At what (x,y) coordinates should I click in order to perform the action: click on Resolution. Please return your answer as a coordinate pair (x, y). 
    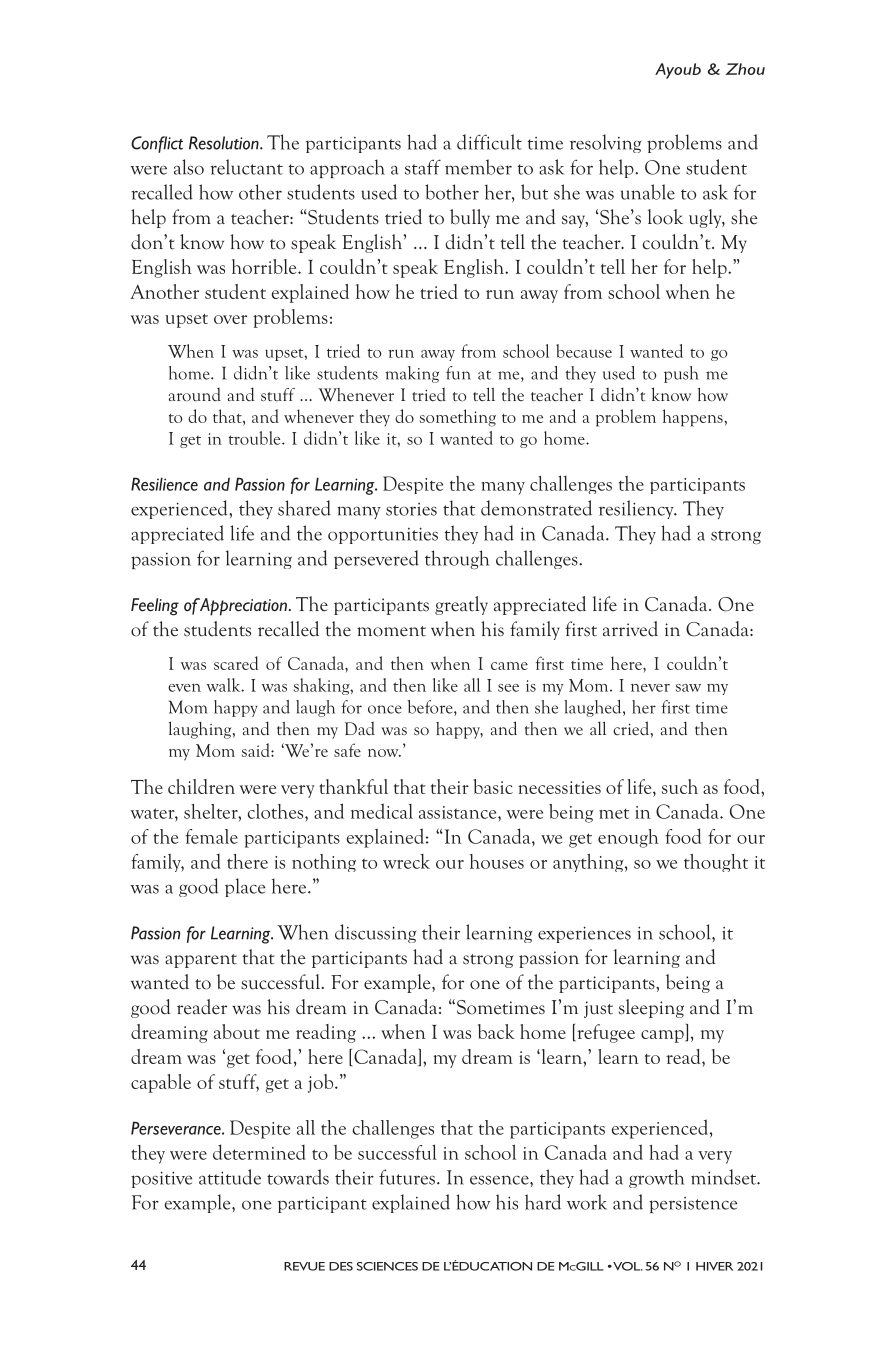
    Looking at the image, I should click on (225, 143).
